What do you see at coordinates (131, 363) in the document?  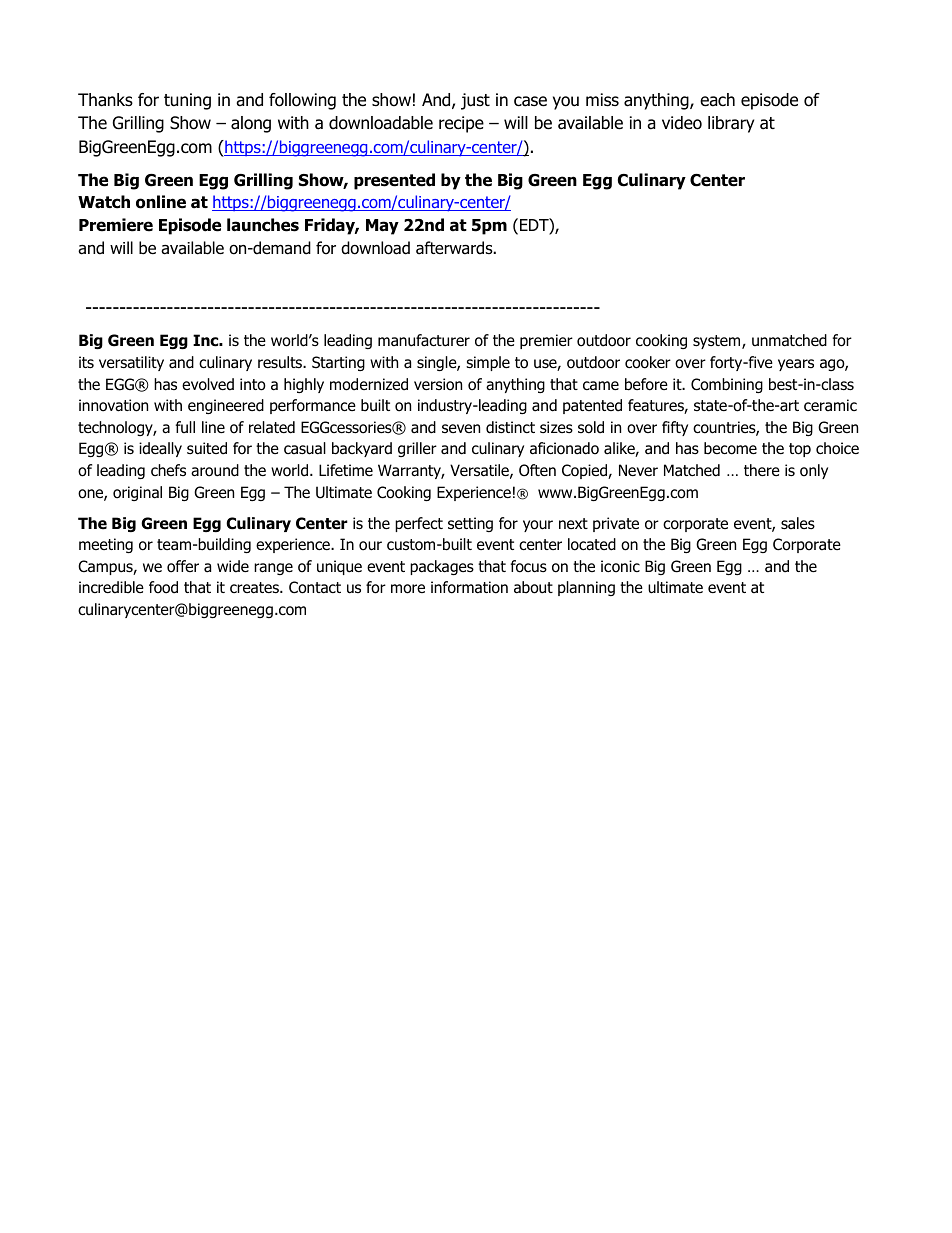 I see `versatility` at bounding box center [131, 363].
